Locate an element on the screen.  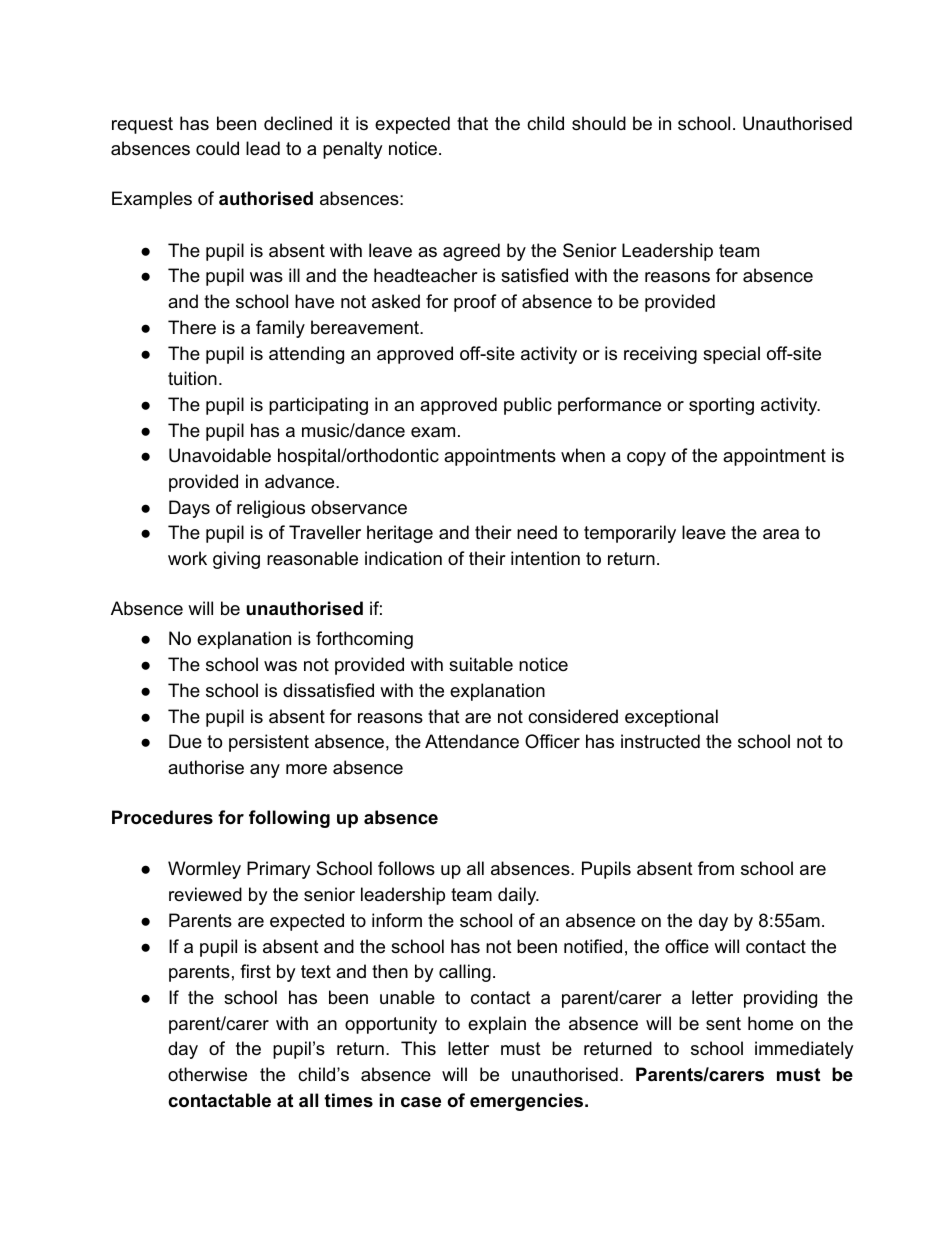
otherwise is located at coordinates (207, 1074).
